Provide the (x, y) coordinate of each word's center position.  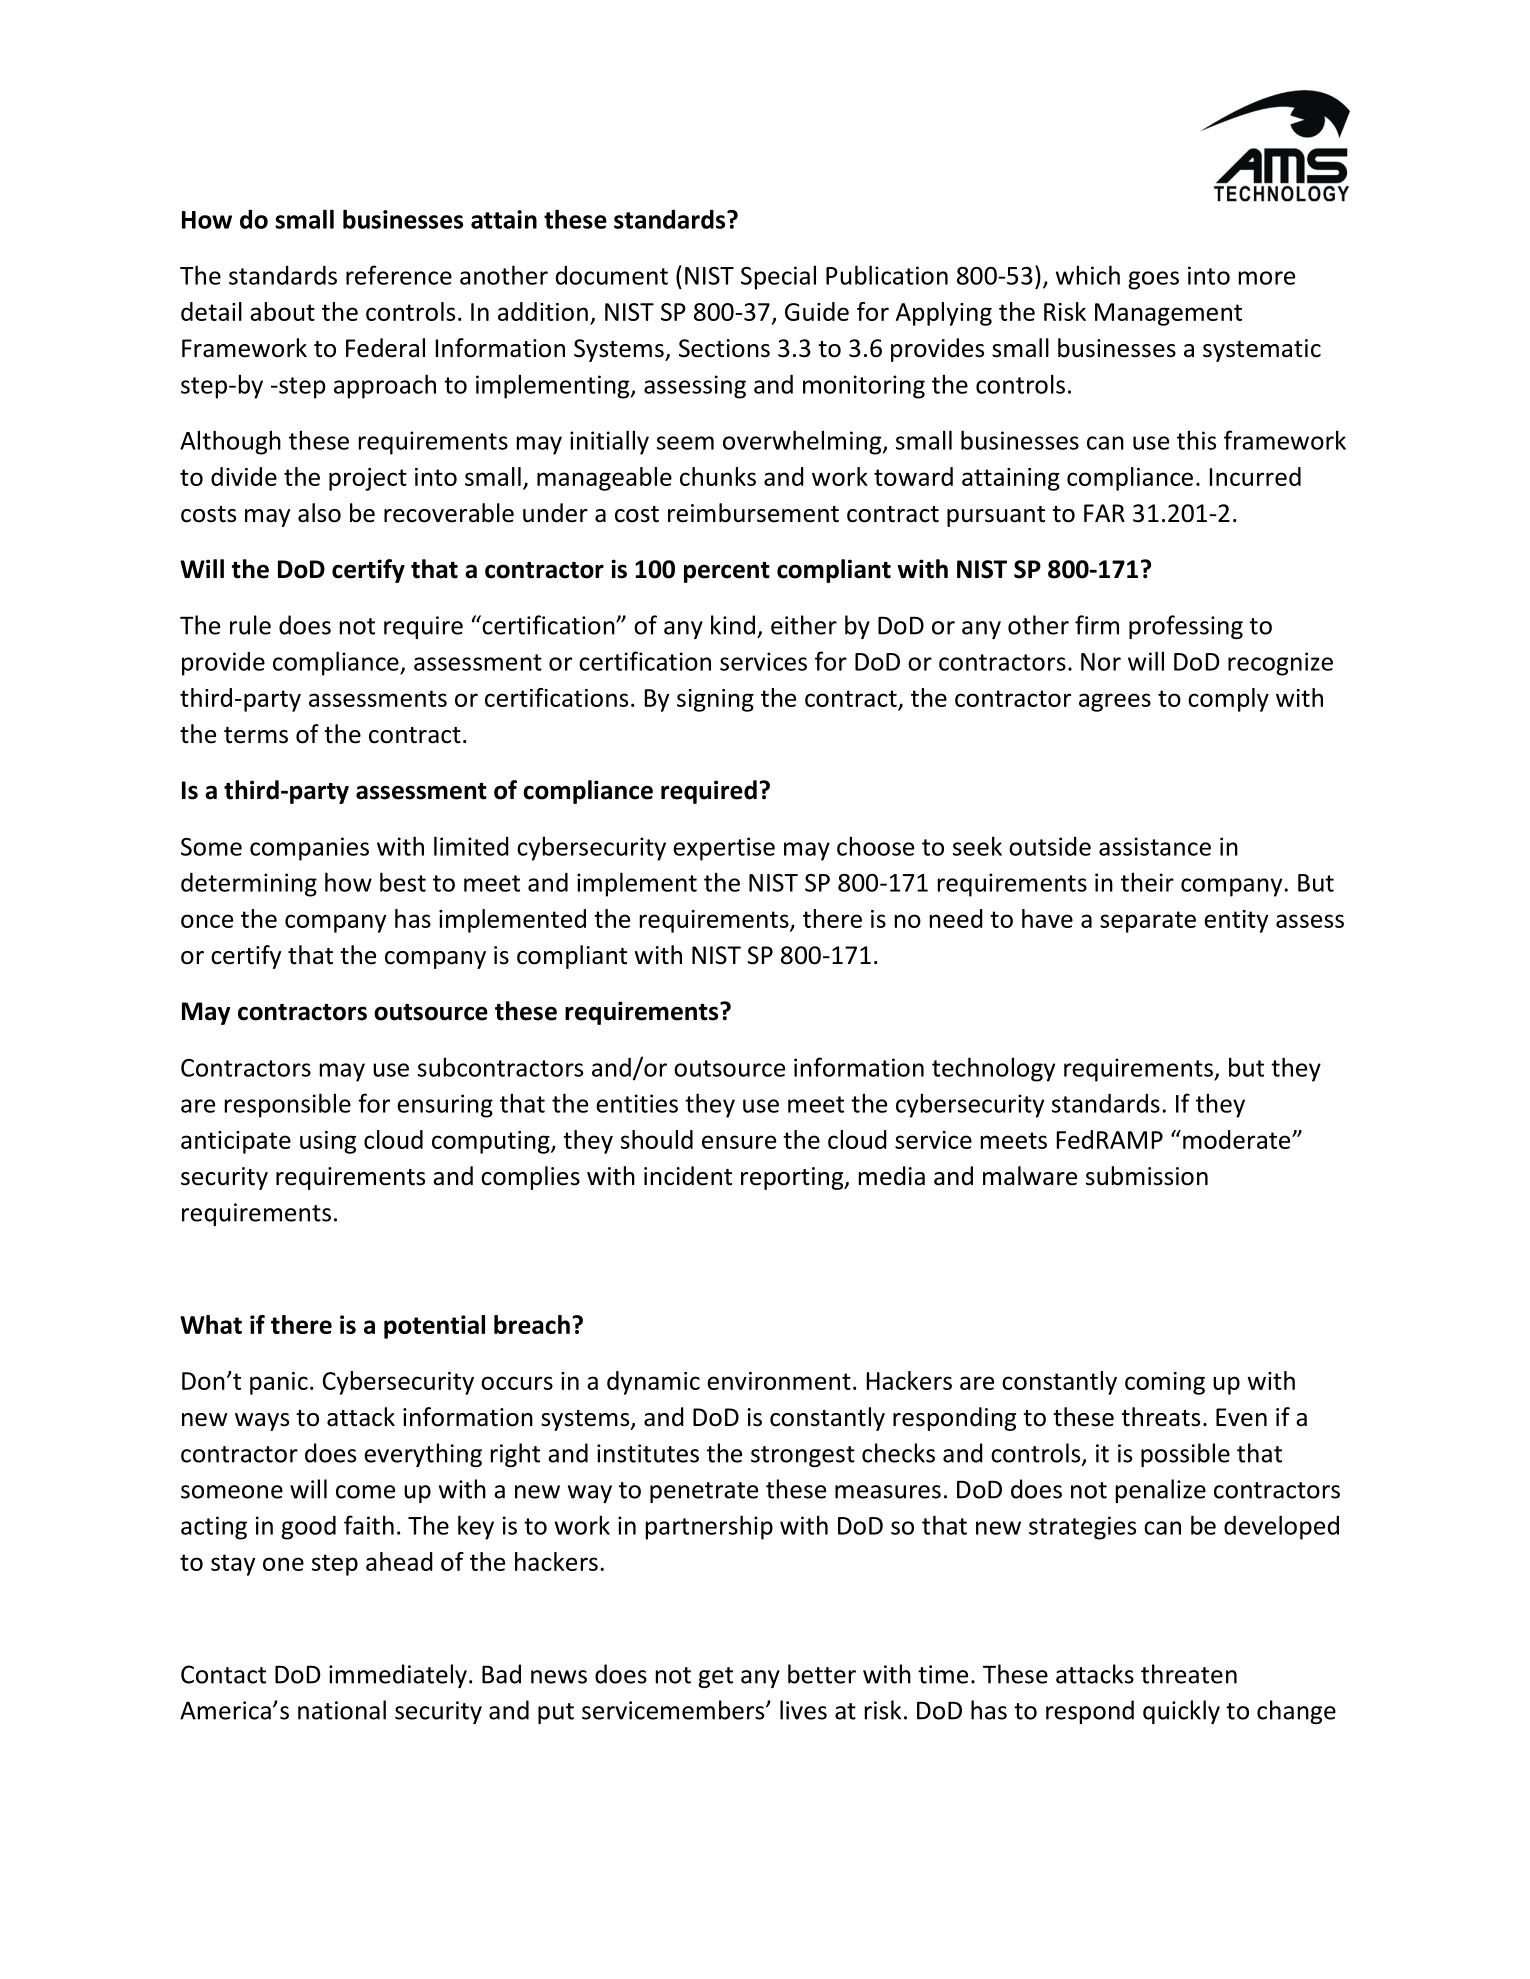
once (207, 921)
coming (1165, 1383)
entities (637, 1103)
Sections (724, 348)
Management (1168, 314)
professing (1186, 627)
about (282, 311)
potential (434, 1327)
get (715, 1677)
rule (250, 625)
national (342, 1710)
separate (1148, 922)
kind (733, 625)
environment (779, 1381)
